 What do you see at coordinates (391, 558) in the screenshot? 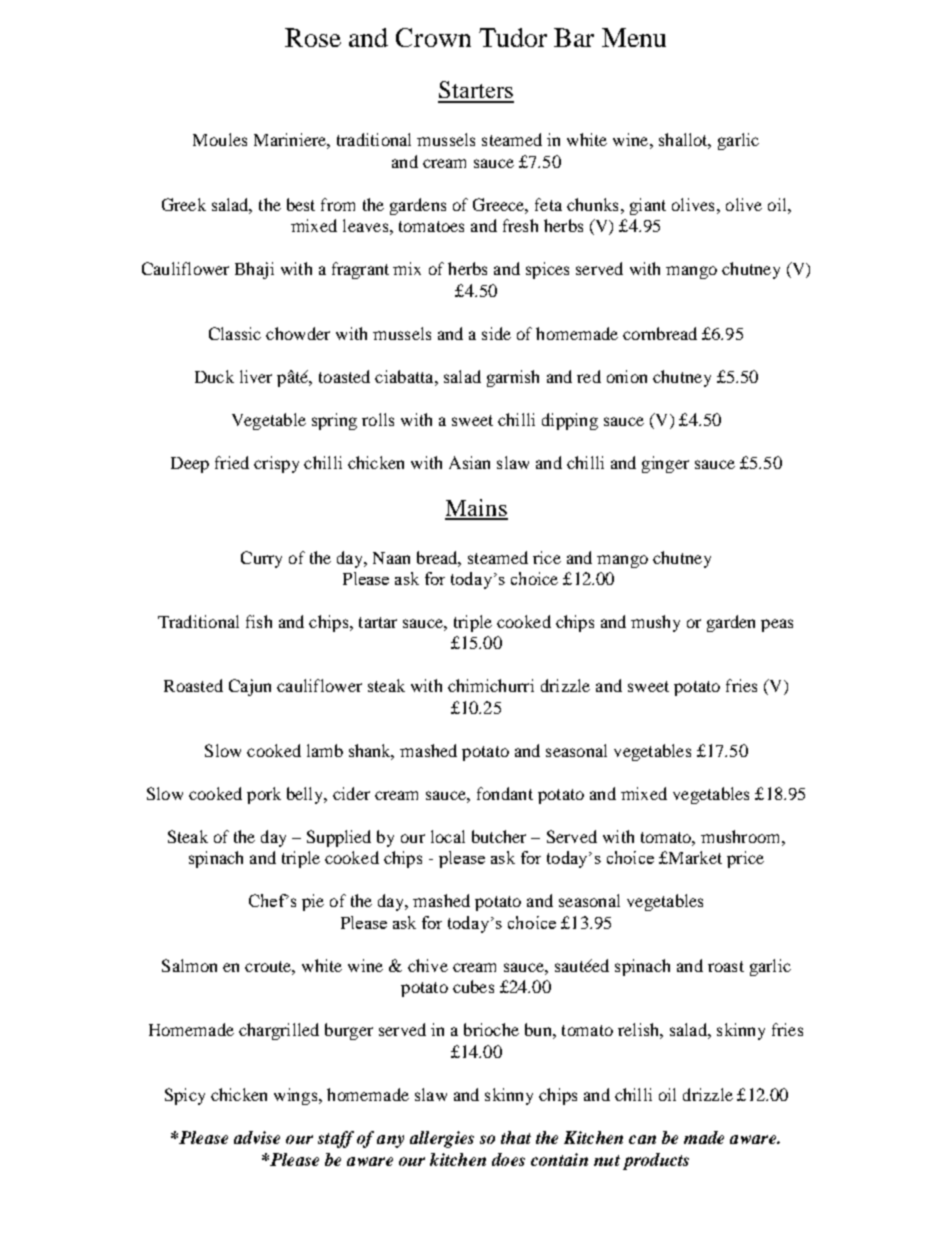
I see `Naan` at bounding box center [391, 558].
